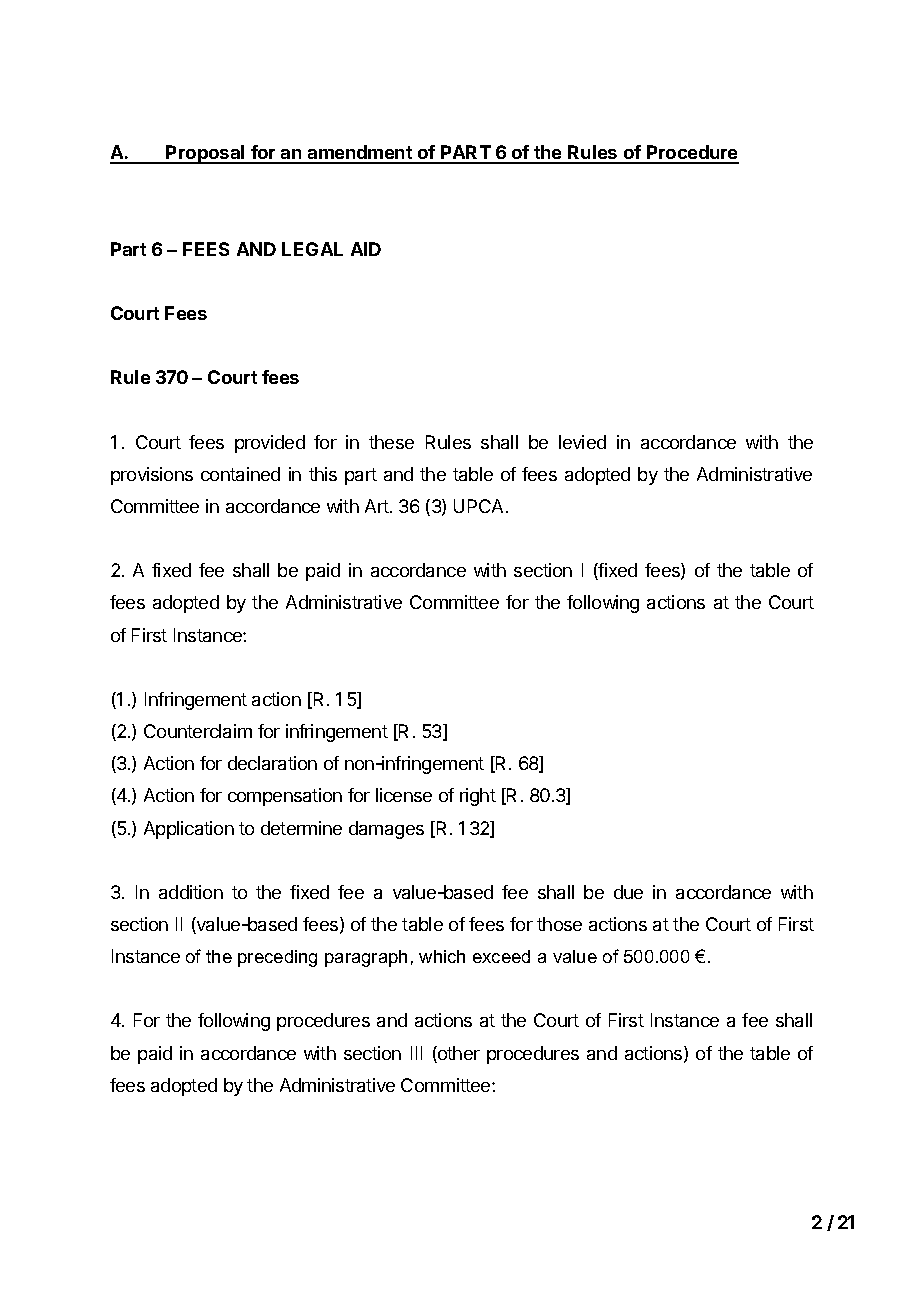  I want to click on Application, so click(189, 830).
